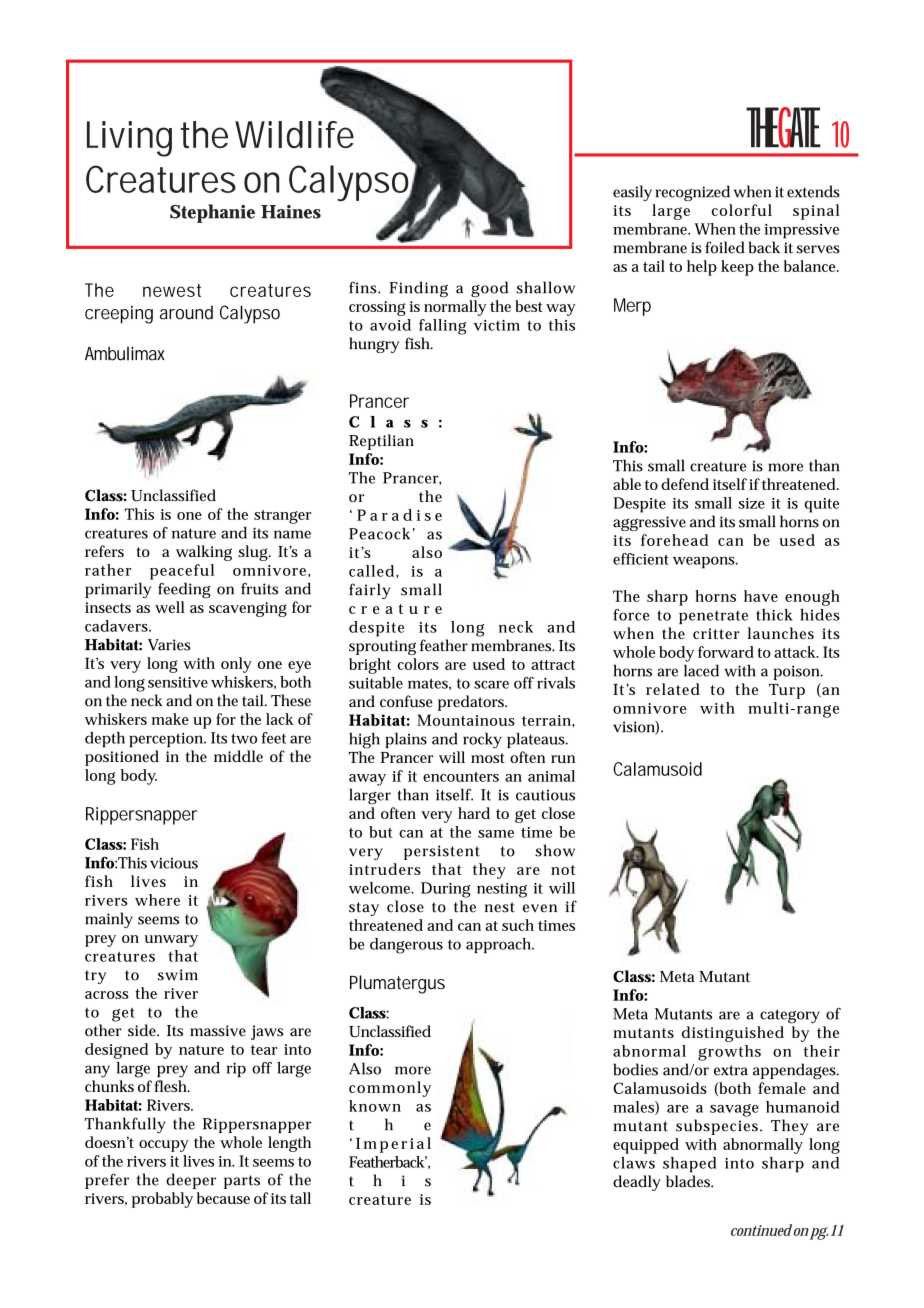  What do you see at coordinates (489, 289) in the page?
I see `good` at bounding box center [489, 289].
